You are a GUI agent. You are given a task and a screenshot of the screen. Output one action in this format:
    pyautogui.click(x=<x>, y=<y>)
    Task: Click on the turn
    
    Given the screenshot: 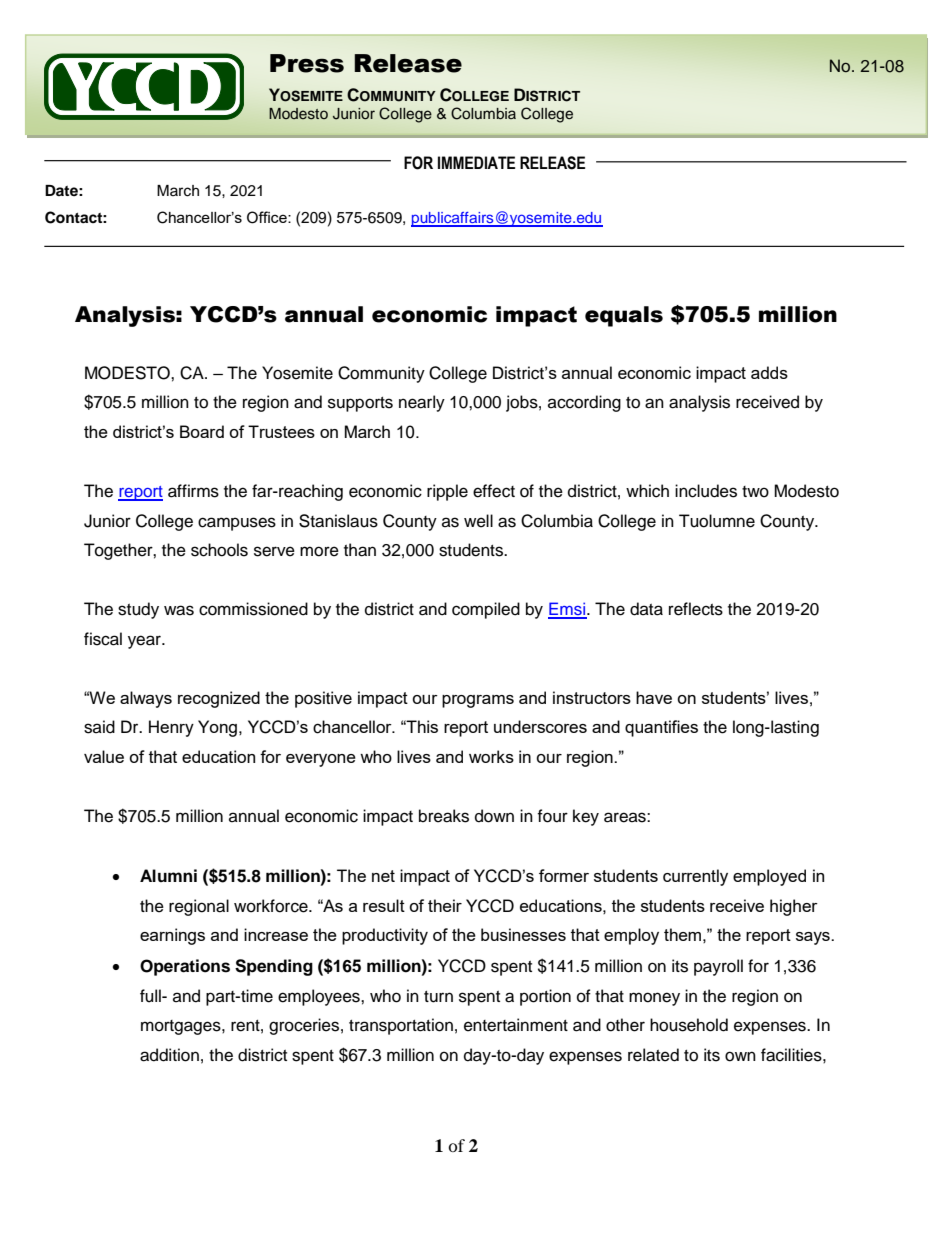 What is the action you would take?
    pyautogui.click(x=438, y=997)
